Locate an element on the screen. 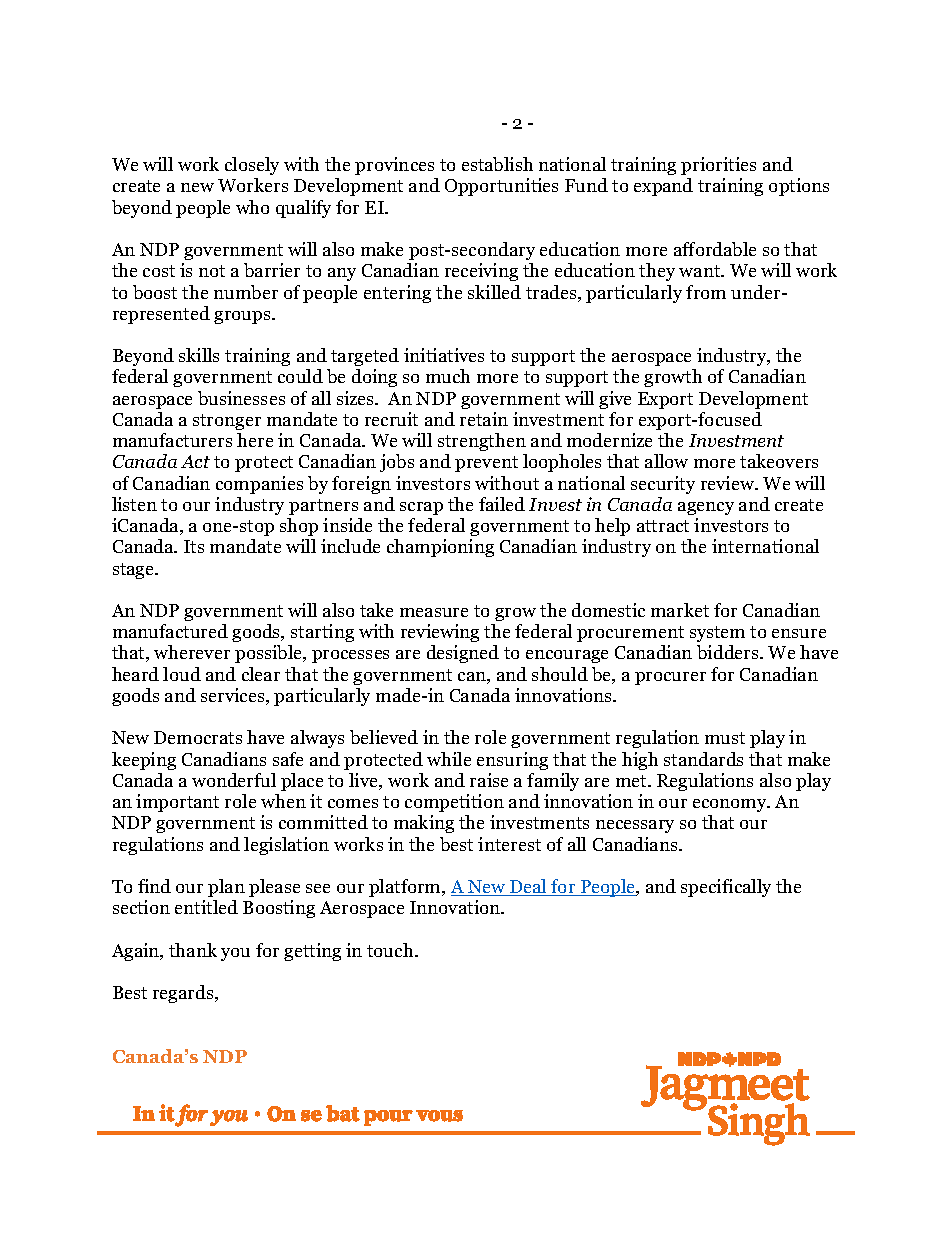 The image size is (952, 1233). who is located at coordinates (252, 207).
